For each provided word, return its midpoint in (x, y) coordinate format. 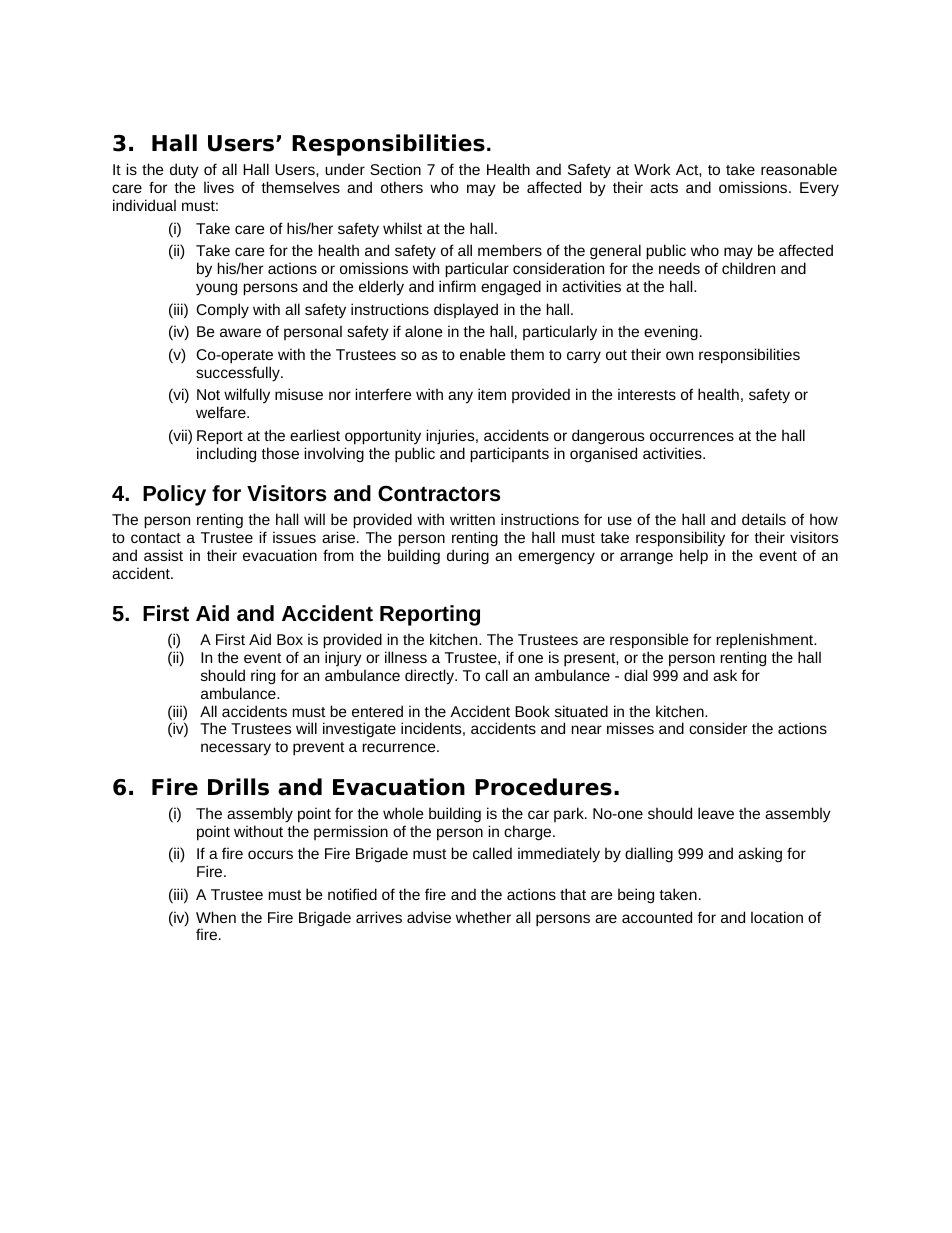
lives (219, 187)
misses (630, 728)
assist (163, 555)
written (472, 519)
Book (532, 711)
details (764, 519)
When (216, 917)
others (402, 187)
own (679, 355)
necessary (236, 749)
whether (483, 917)
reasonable (799, 169)
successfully (239, 374)
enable (482, 354)
